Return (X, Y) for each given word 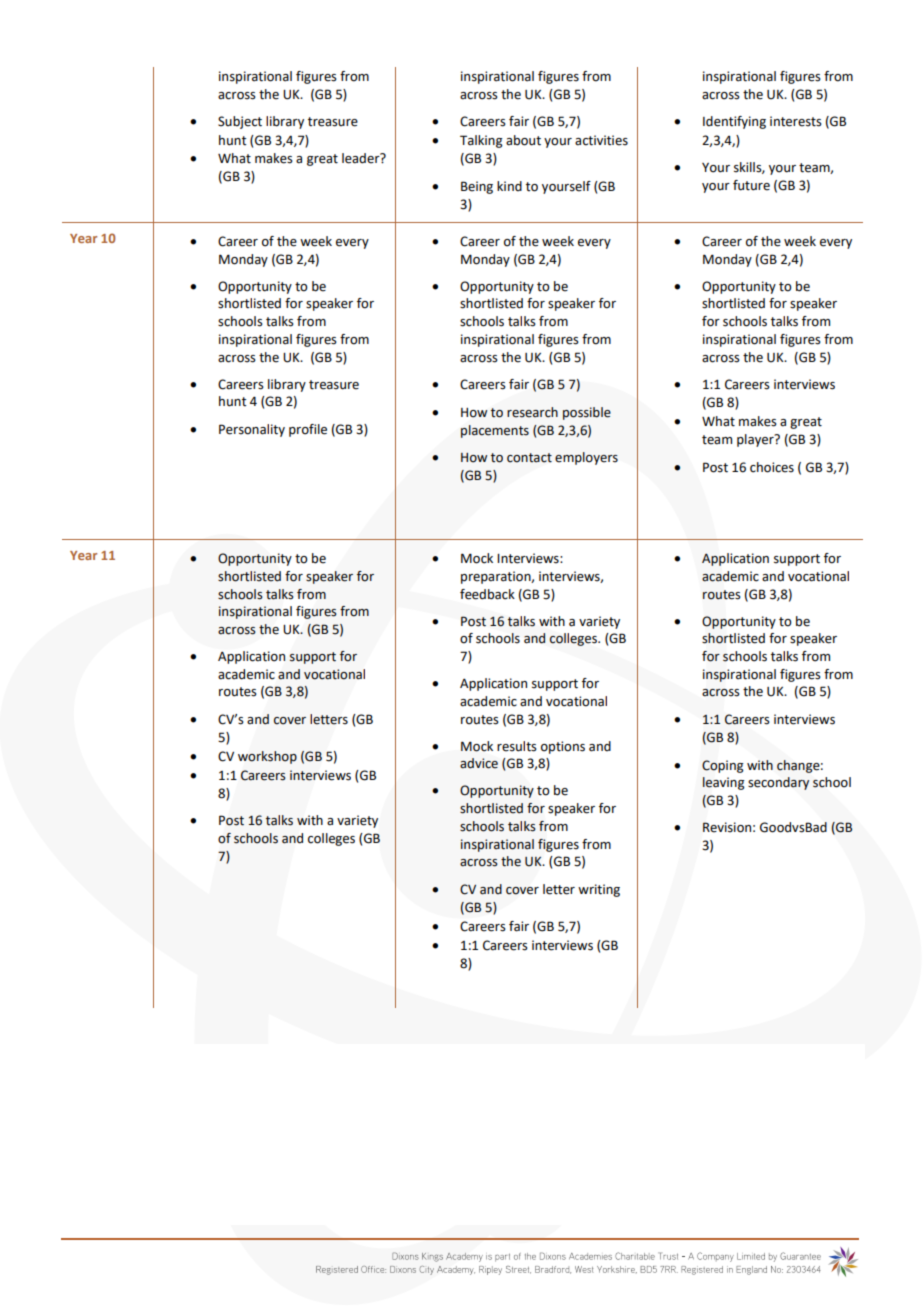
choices (772, 467)
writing (599, 890)
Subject (240, 122)
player (756, 440)
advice (479, 763)
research (532, 412)
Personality (252, 430)
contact (529, 458)
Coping (723, 766)
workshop (267, 757)
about (523, 140)
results (517, 746)
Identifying (734, 122)
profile (308, 430)
